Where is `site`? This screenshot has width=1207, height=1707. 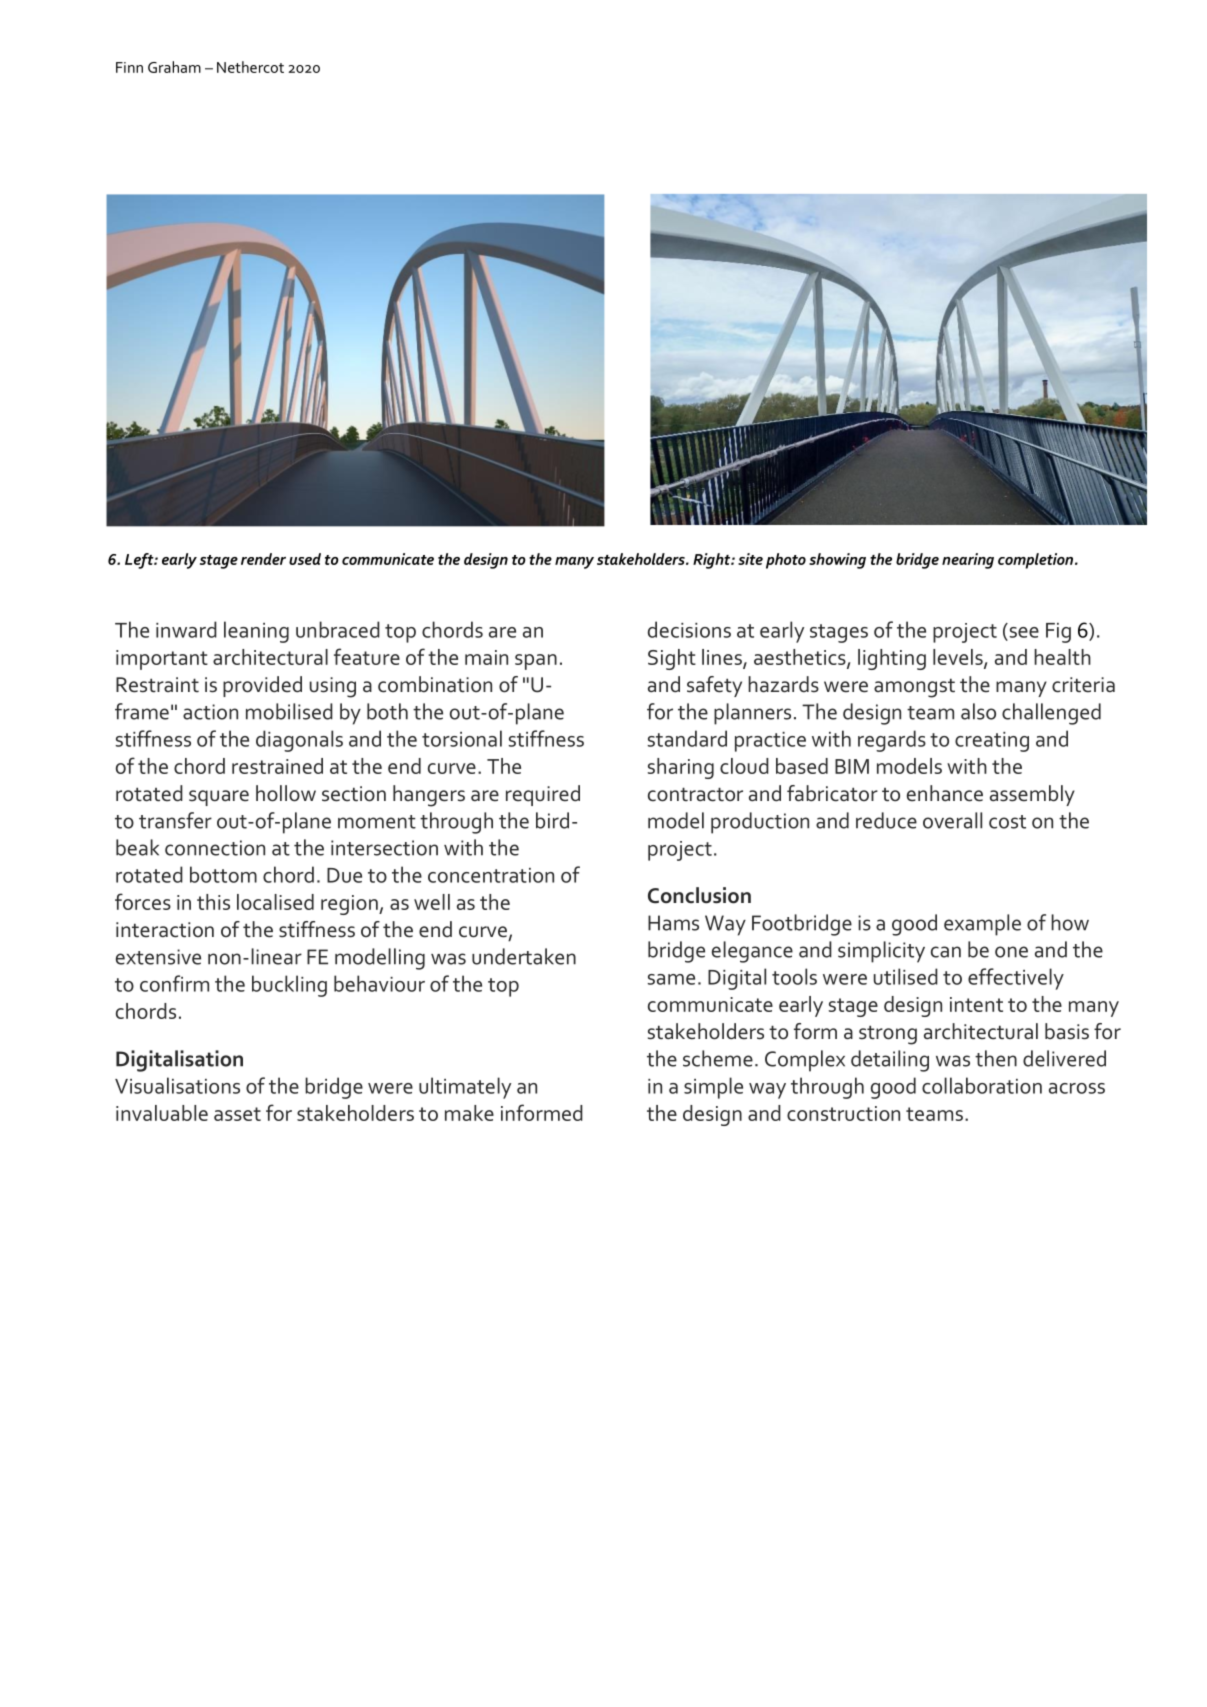
site is located at coordinates (750, 559).
